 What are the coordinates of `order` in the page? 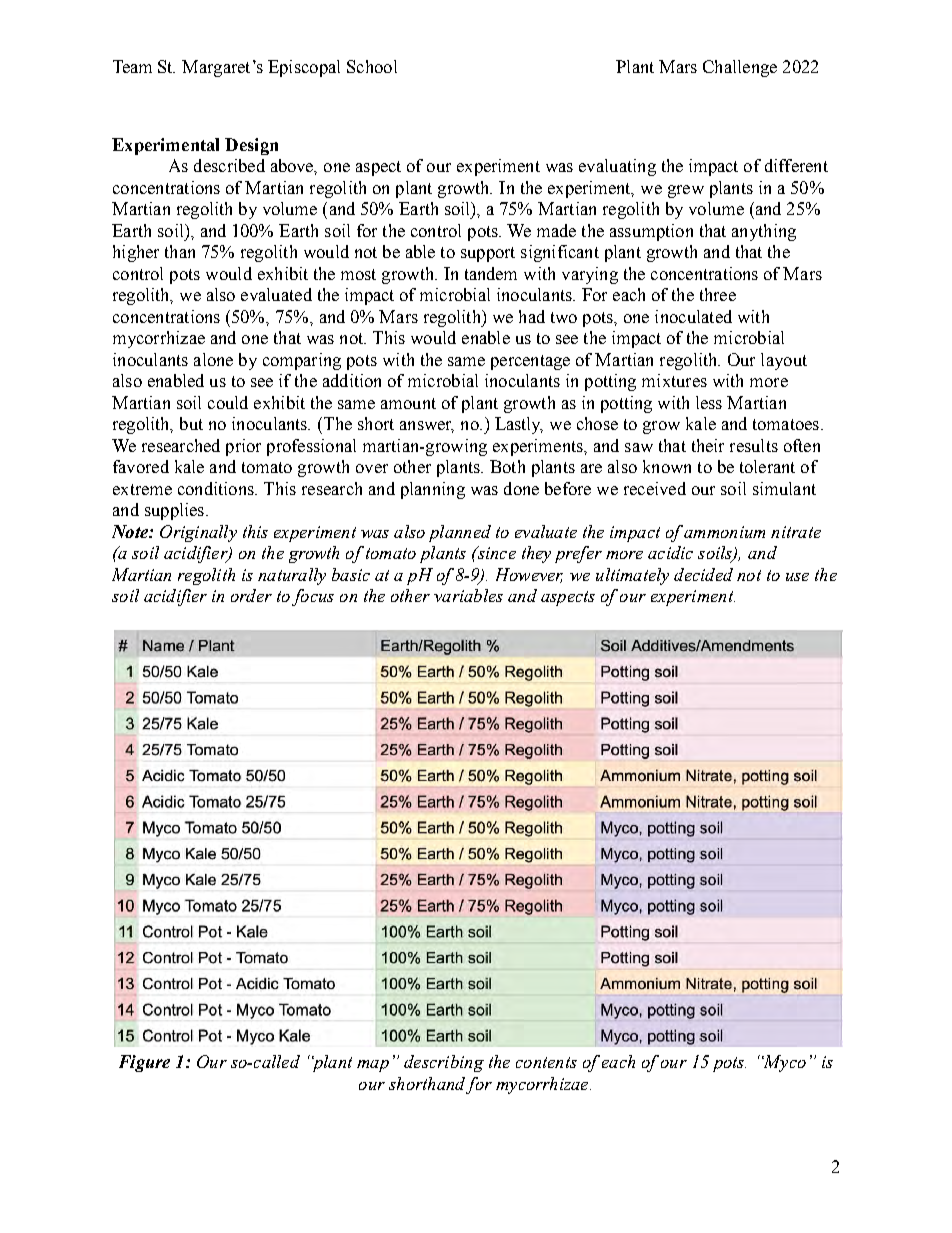 It's located at (251, 595).
